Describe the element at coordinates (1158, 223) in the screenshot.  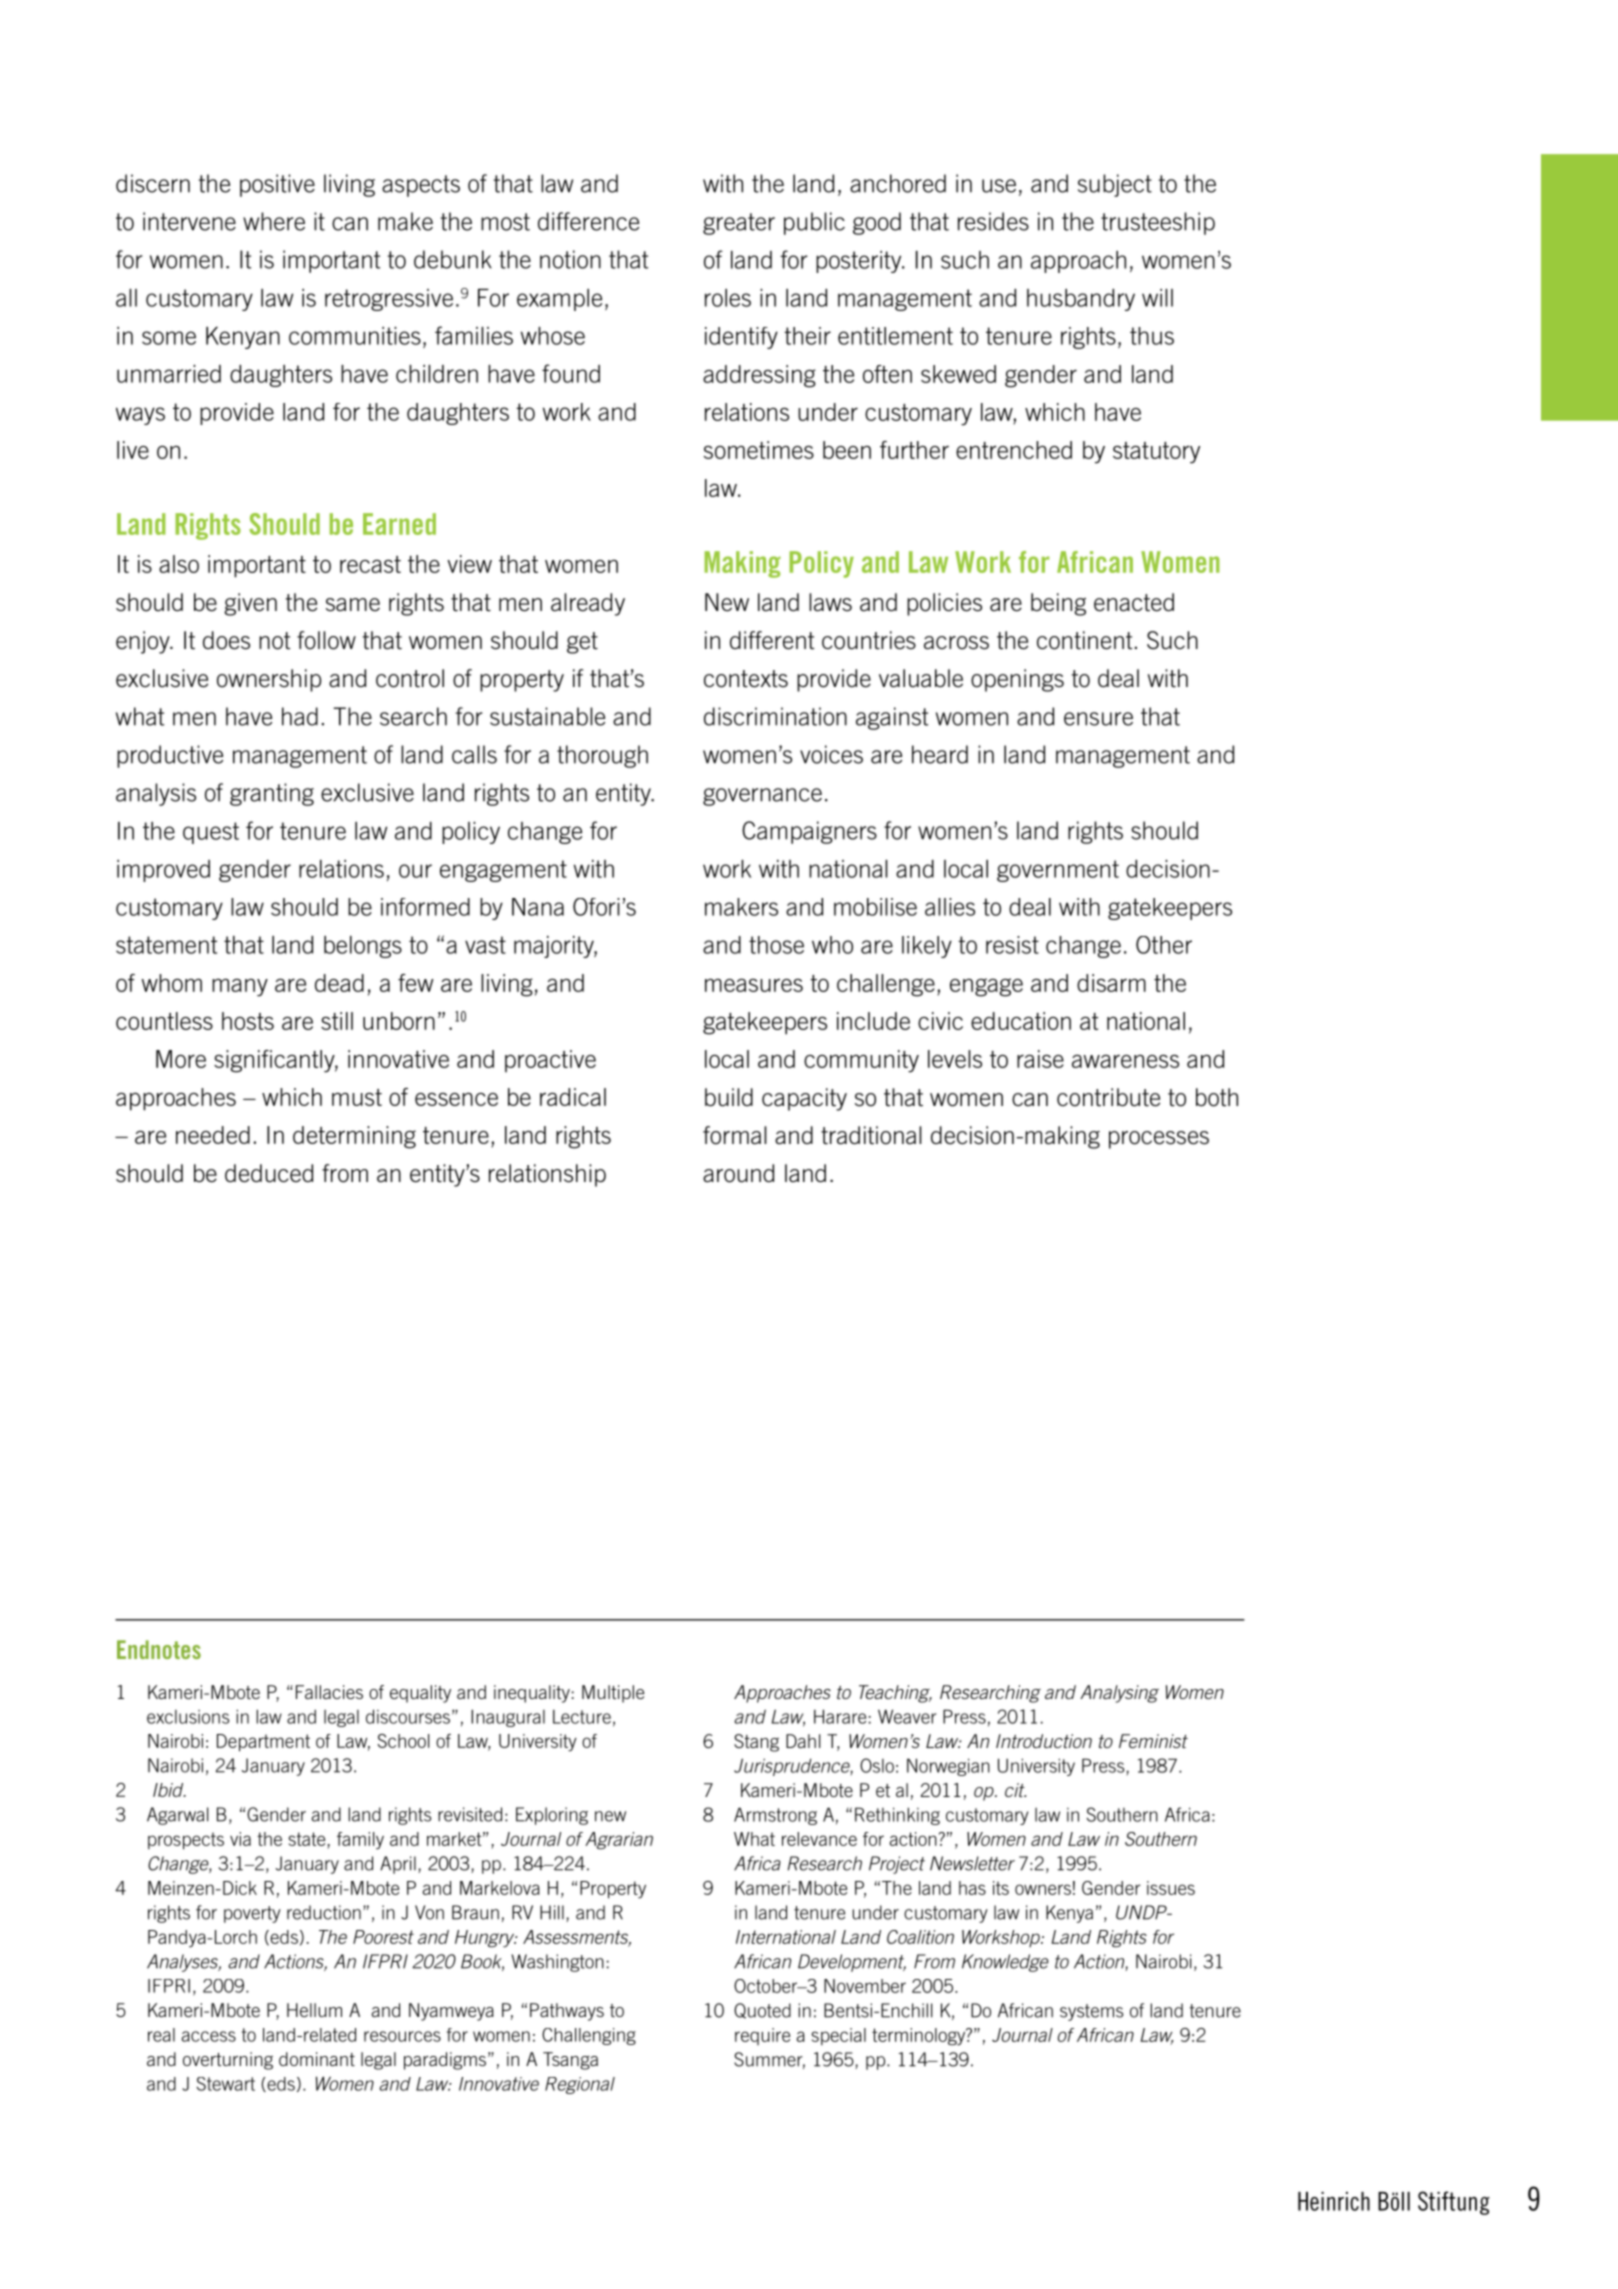
I see `trusteeship` at that location.
